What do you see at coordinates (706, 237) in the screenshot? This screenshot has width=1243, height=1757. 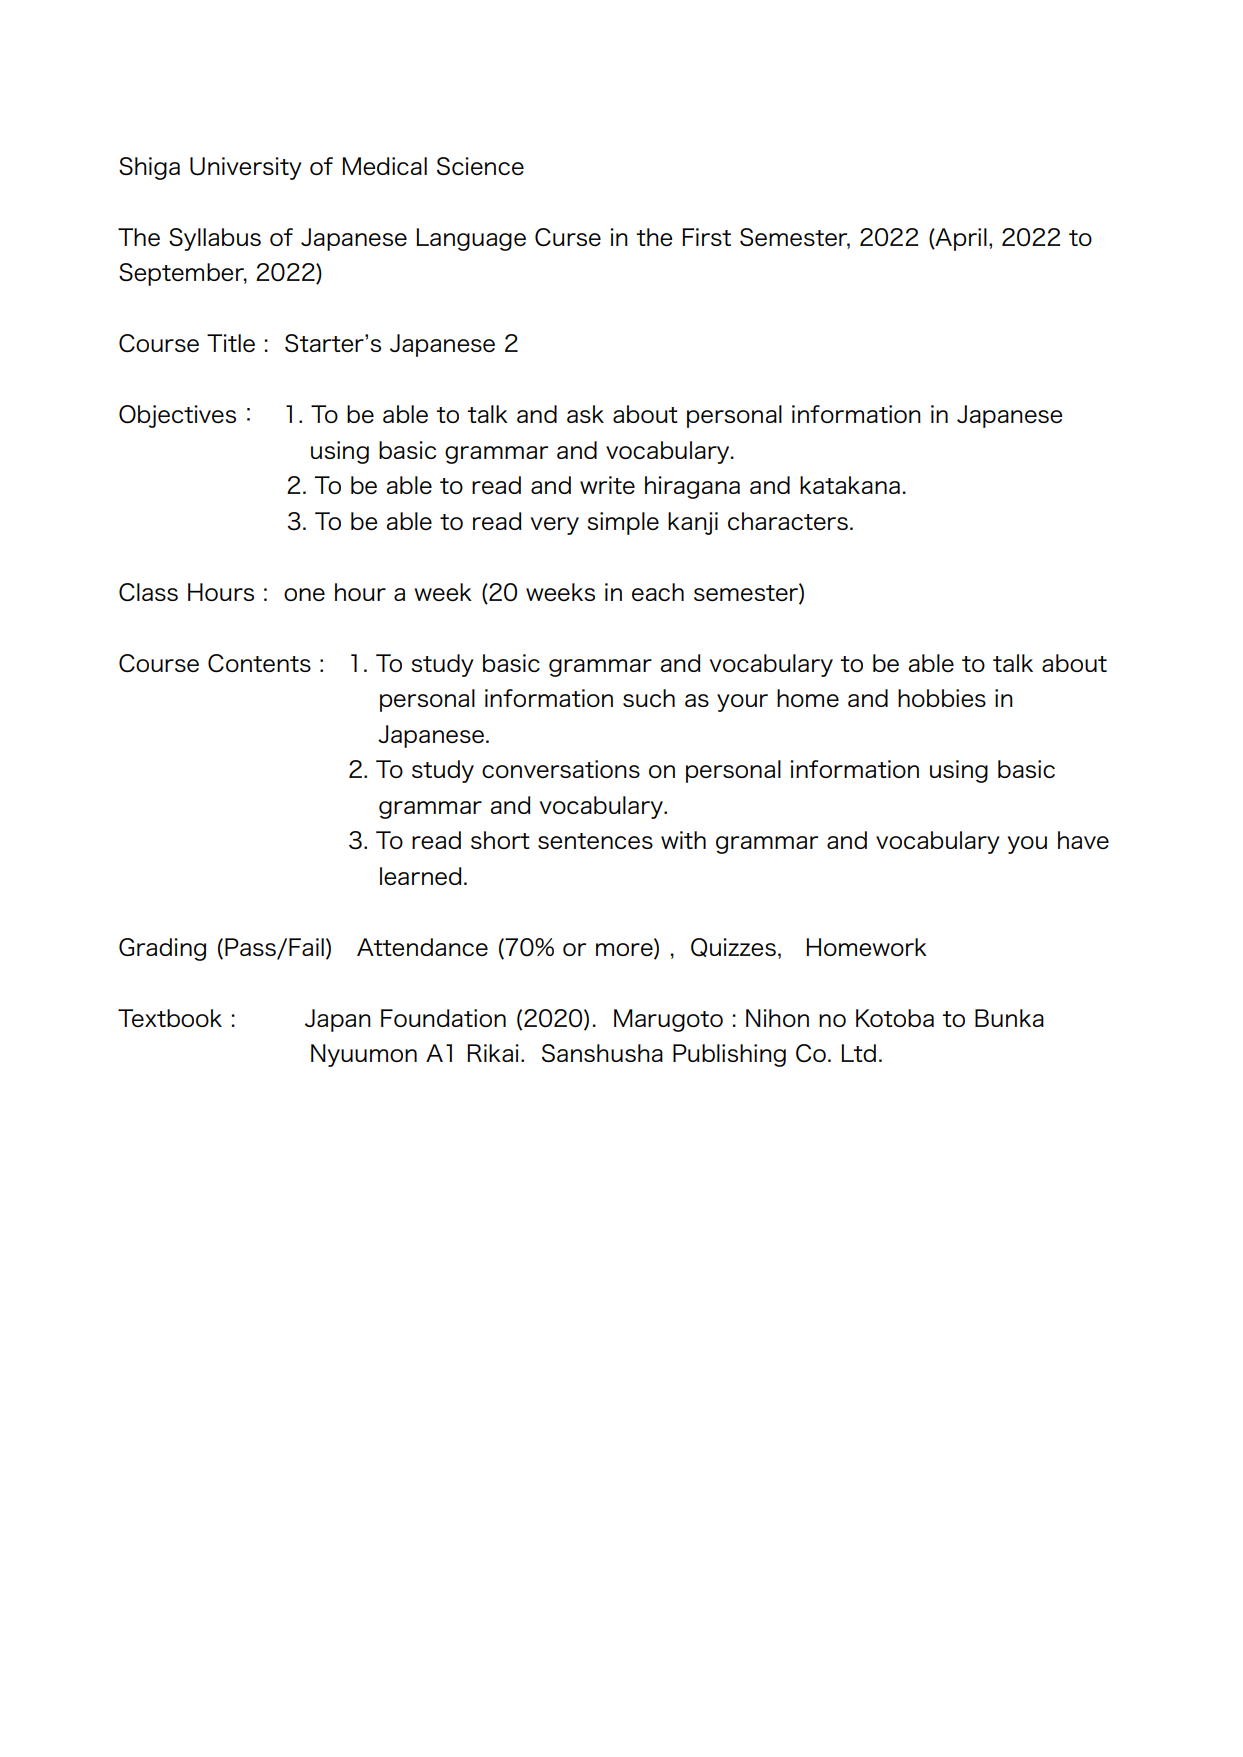 I see `First` at bounding box center [706, 237].
